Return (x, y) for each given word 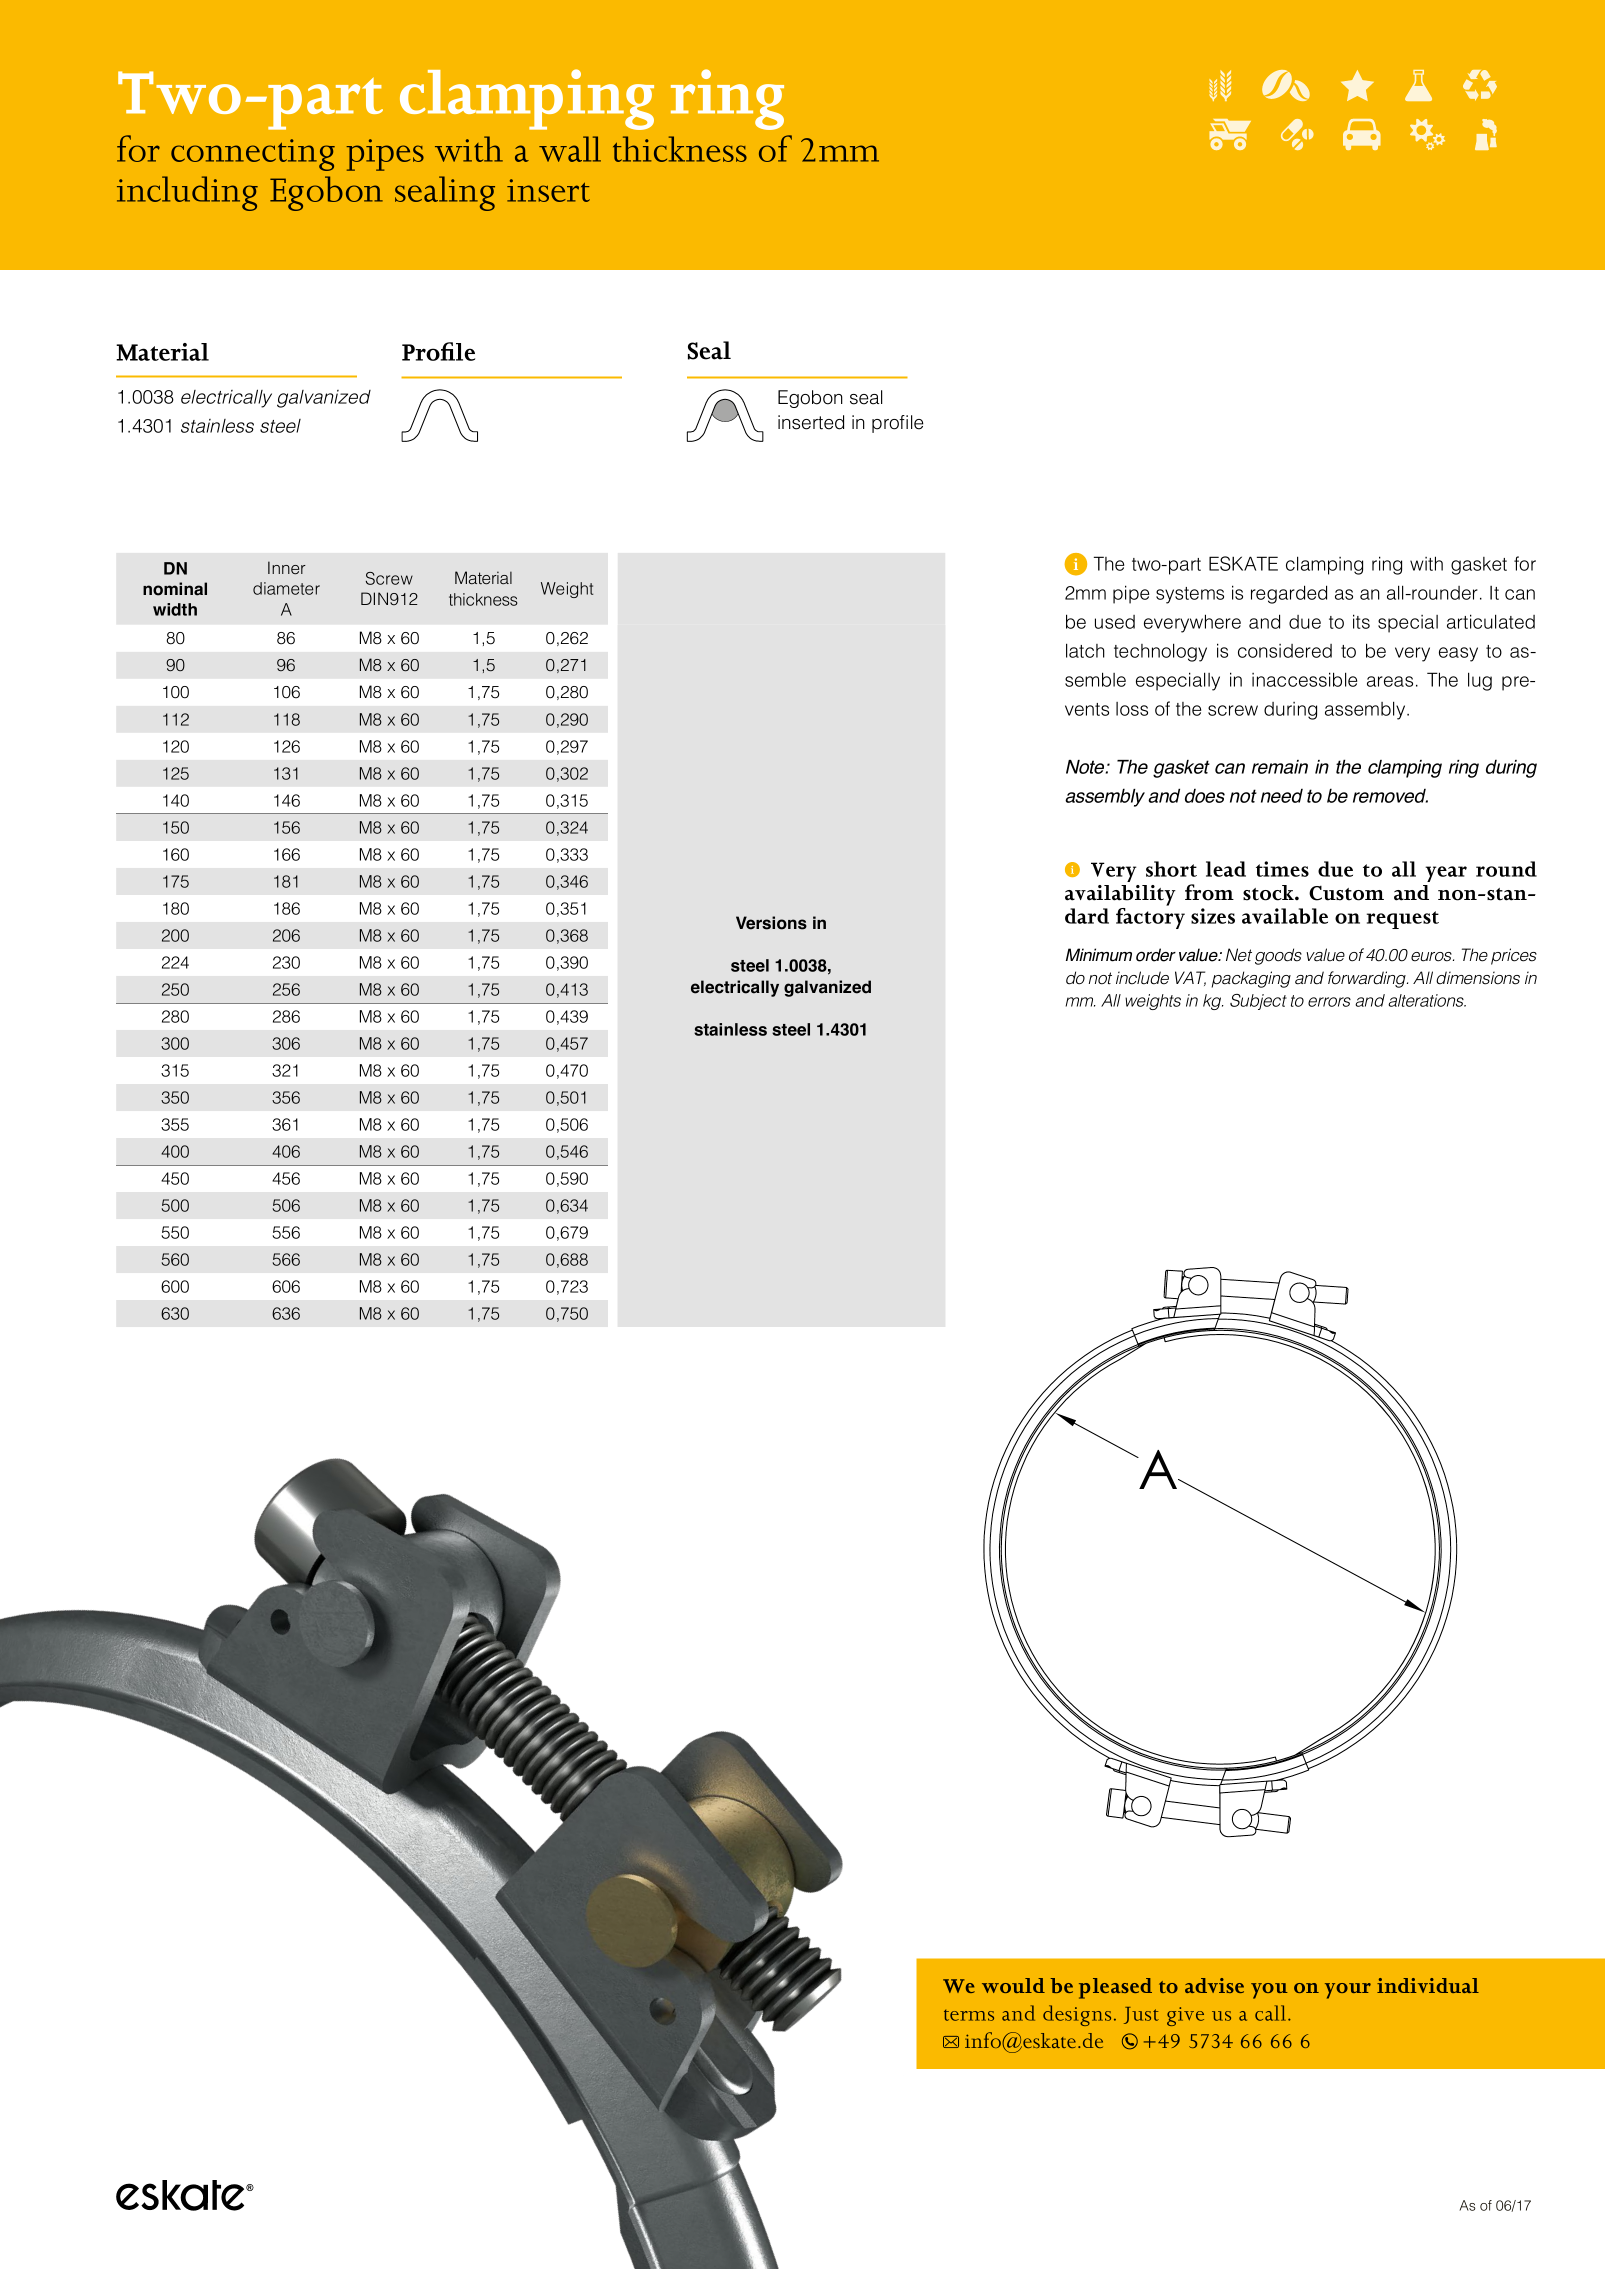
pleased (1115, 1988)
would (1013, 1985)
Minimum (1099, 955)
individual (1428, 1985)
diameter (286, 588)
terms (969, 2015)
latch (1085, 650)
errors (1329, 1002)
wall (570, 149)
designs (1077, 2015)
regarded (1289, 594)
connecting (253, 155)
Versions (771, 923)
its (1361, 621)
